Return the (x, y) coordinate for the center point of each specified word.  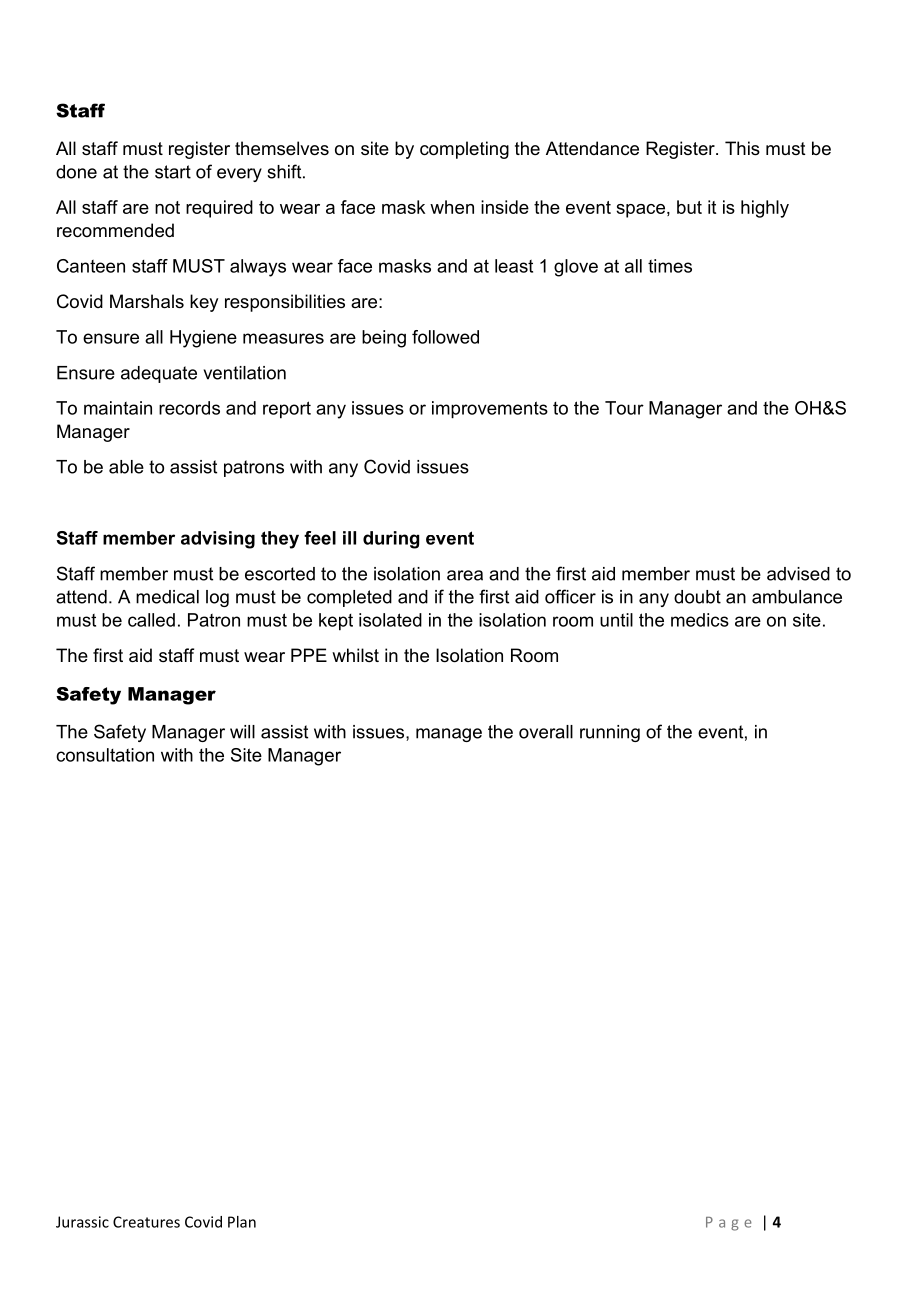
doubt (697, 597)
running (610, 733)
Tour (624, 408)
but (689, 207)
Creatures (146, 1222)
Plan (242, 1222)
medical (167, 597)
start (173, 172)
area (465, 575)
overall (546, 732)
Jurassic (82, 1222)
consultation (105, 755)
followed (445, 337)
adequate (159, 374)
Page (729, 1224)
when (452, 207)
